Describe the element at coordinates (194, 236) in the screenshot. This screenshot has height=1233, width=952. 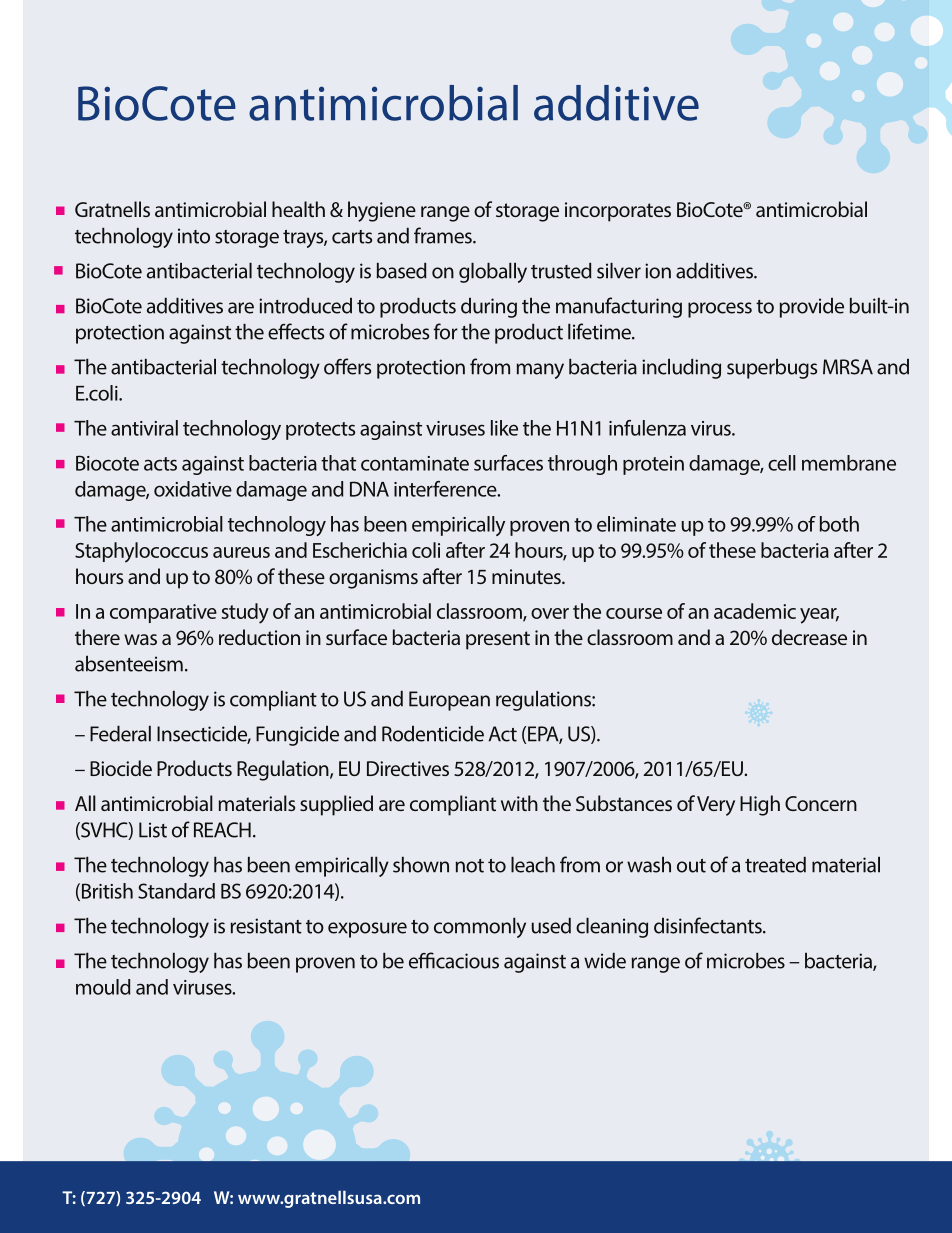
I see `into` at that location.
